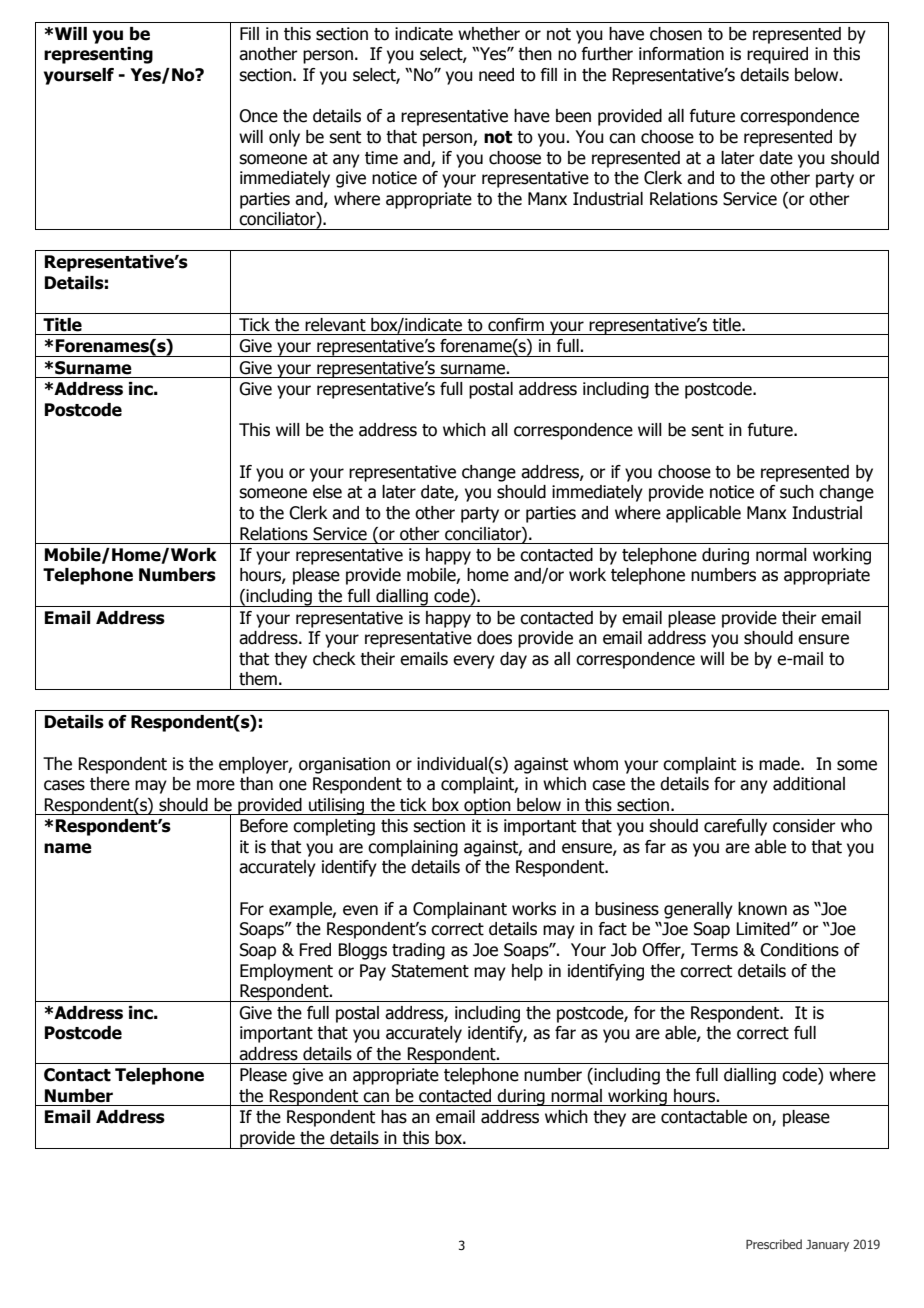 Image resolution: width=924 pixels, height=1308 pixels. What do you see at coordinates (394, 1117) in the screenshot?
I see `has` at bounding box center [394, 1117].
